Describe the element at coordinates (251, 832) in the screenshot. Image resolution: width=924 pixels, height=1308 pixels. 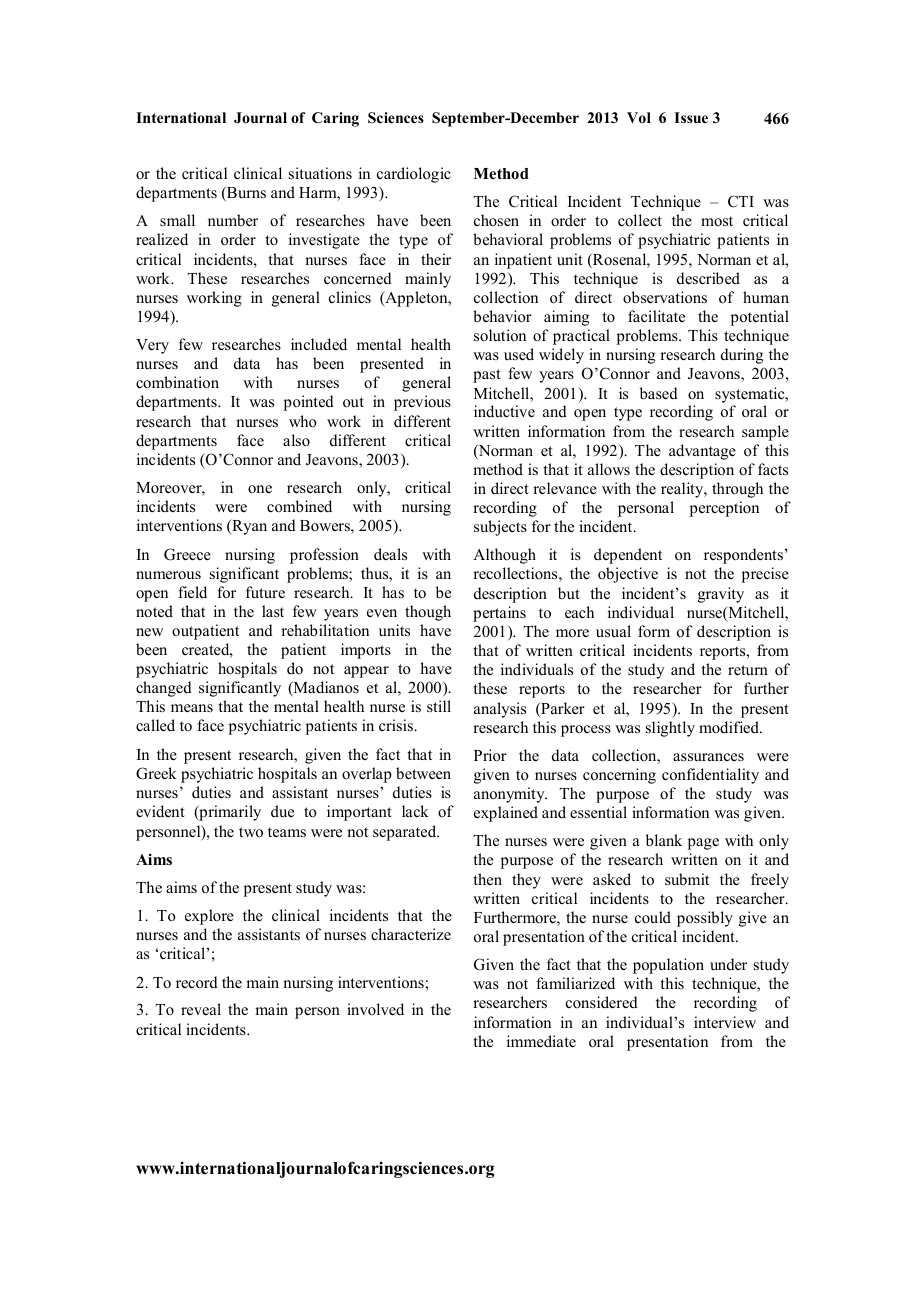
I see `two` at that location.
